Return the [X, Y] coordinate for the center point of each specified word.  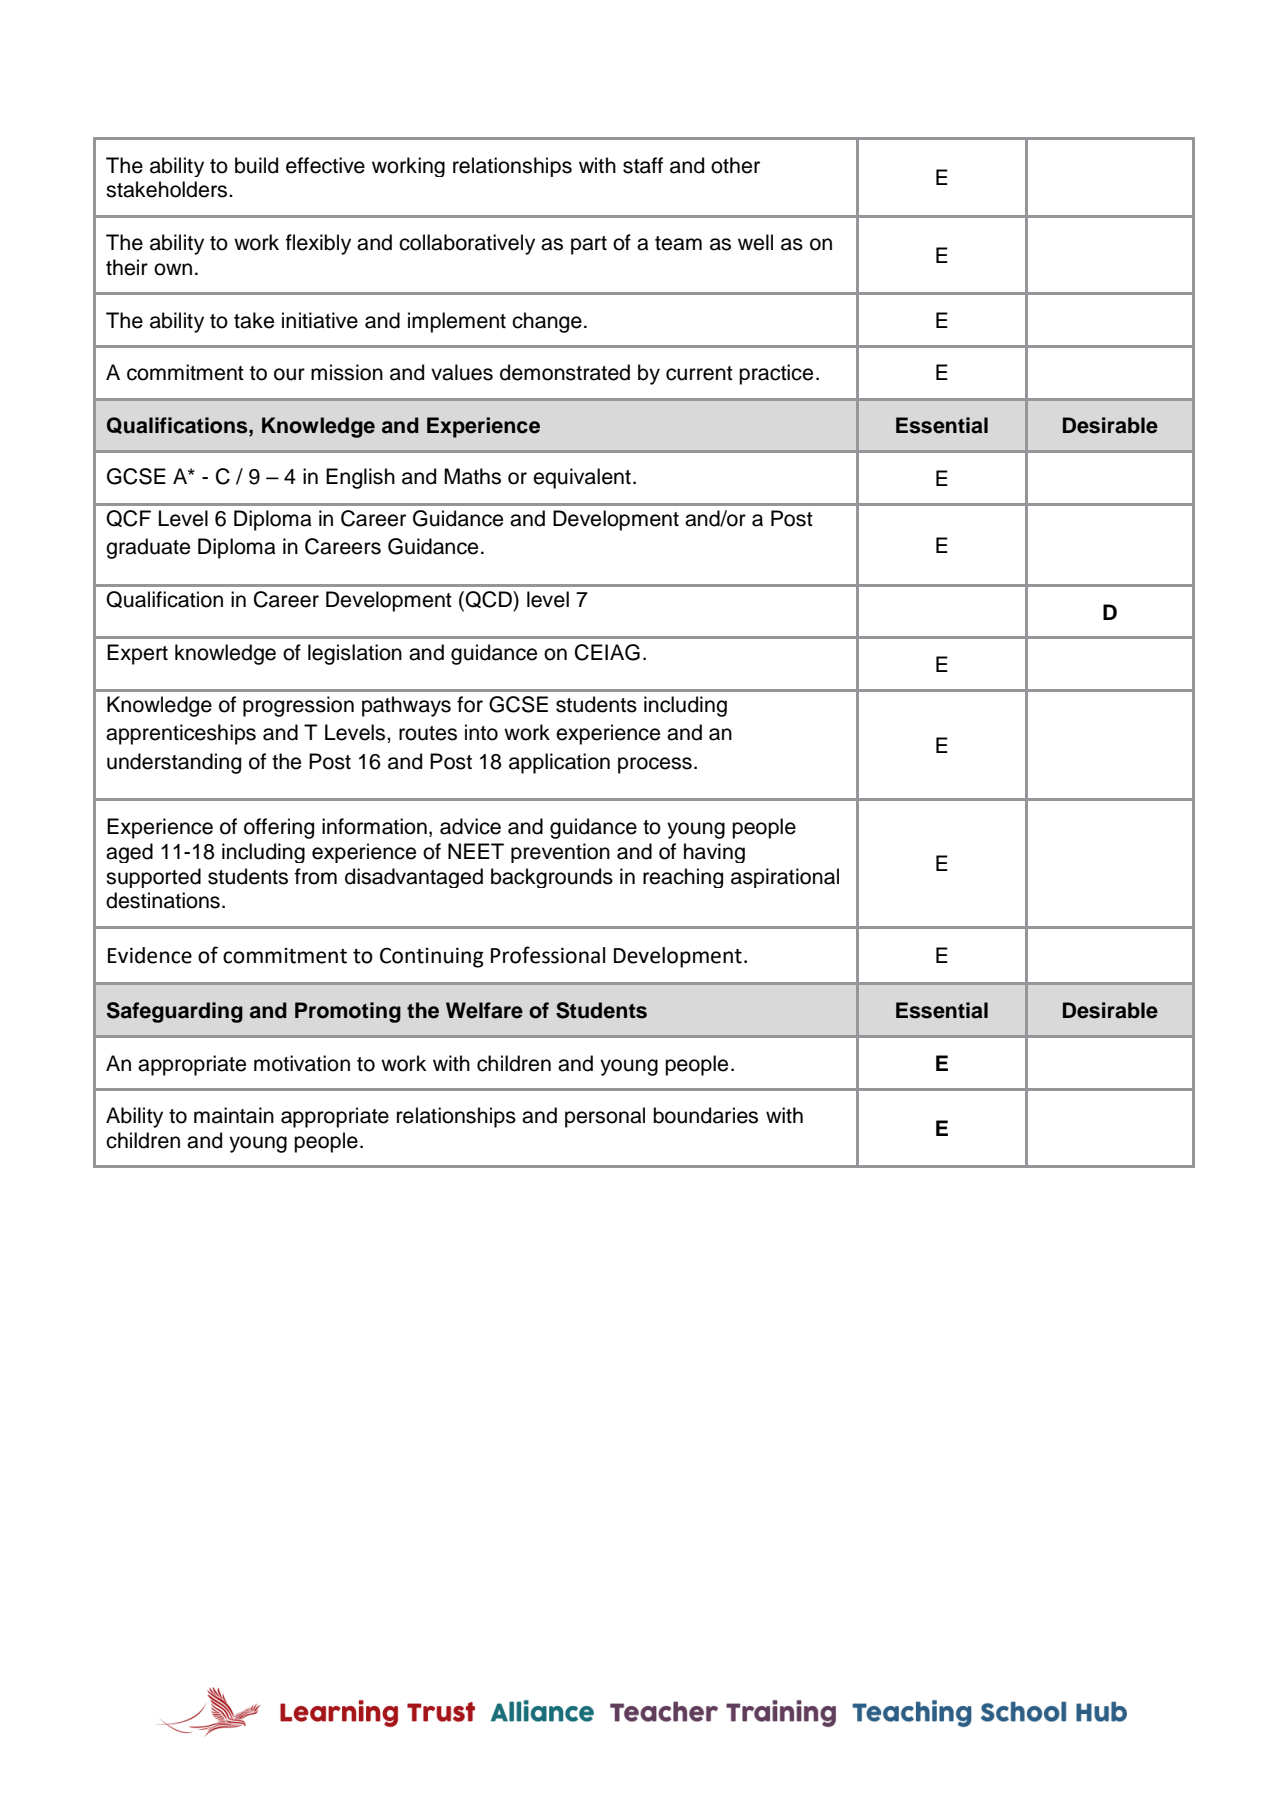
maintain [234, 1115]
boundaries [705, 1115]
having [714, 853]
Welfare [484, 1010]
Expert [137, 654]
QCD [488, 599]
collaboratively [467, 244]
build [256, 165]
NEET [476, 851]
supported [153, 878]
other [735, 165]
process [655, 765]
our [289, 374]
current [699, 373]
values [462, 372]
